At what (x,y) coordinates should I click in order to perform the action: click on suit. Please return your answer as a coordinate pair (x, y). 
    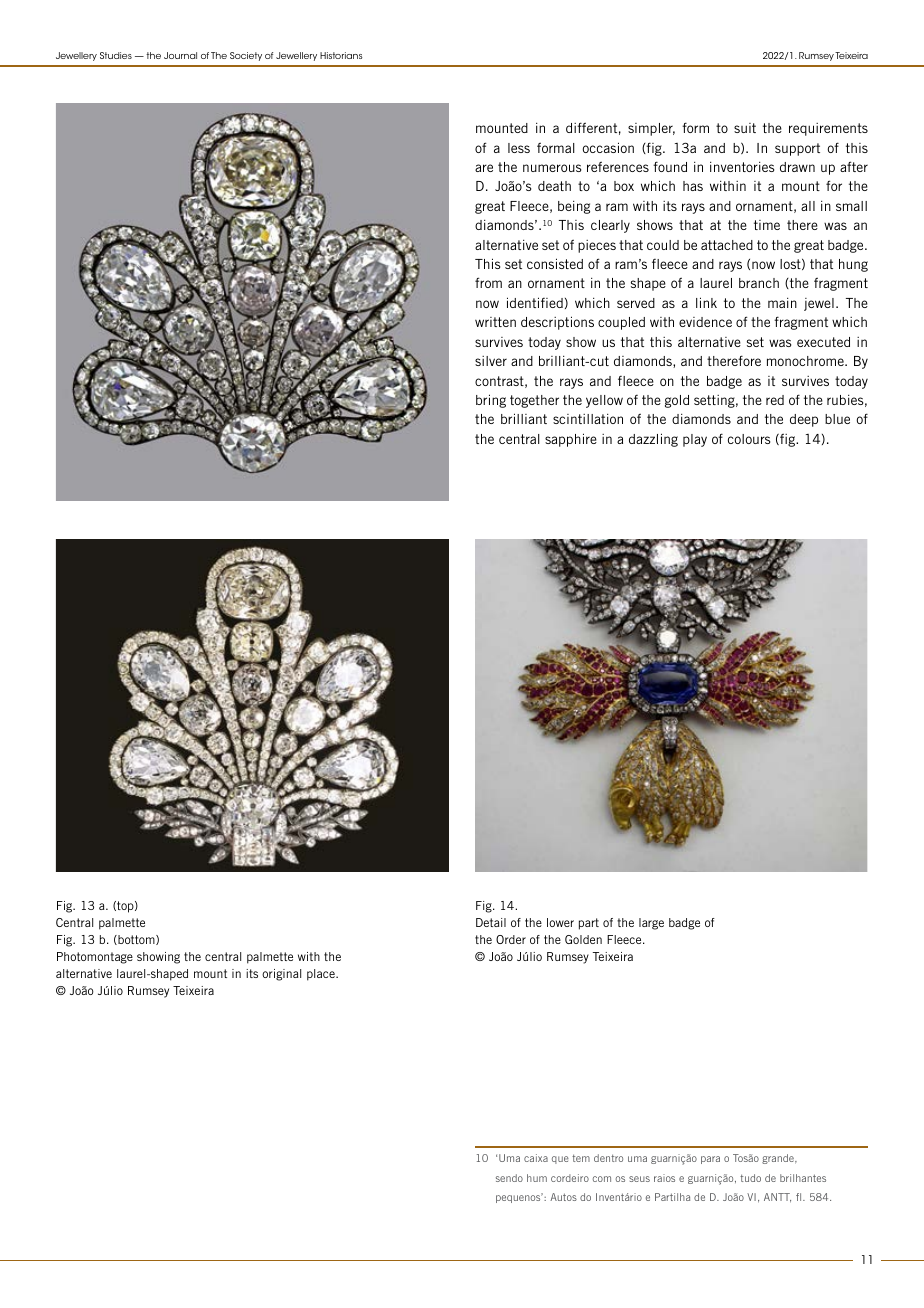
    Looking at the image, I should click on (745, 128).
